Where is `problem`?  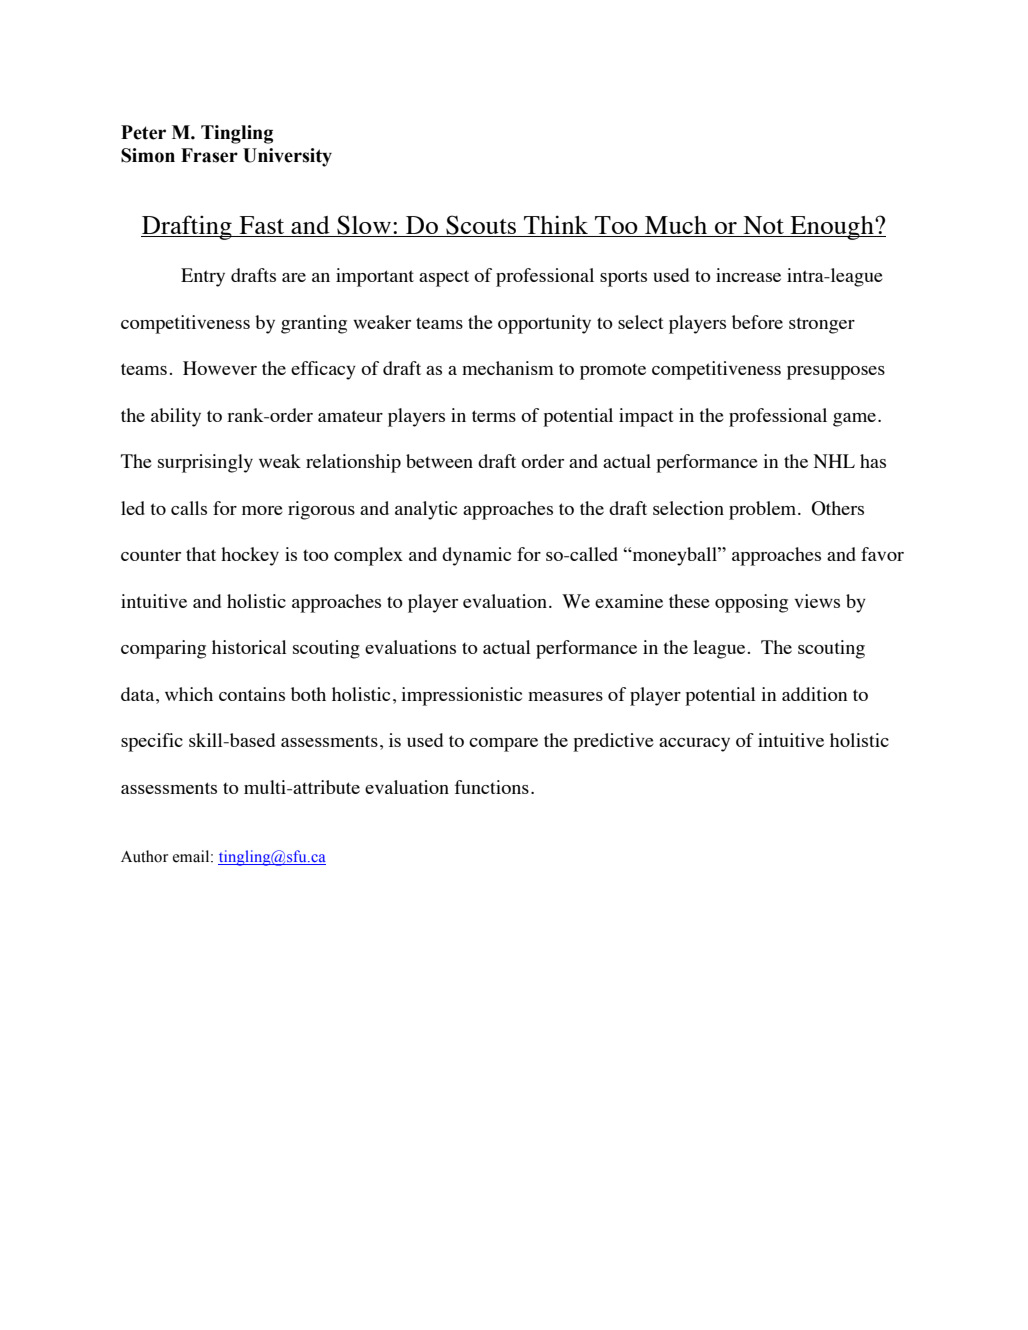 problem is located at coordinates (764, 510).
